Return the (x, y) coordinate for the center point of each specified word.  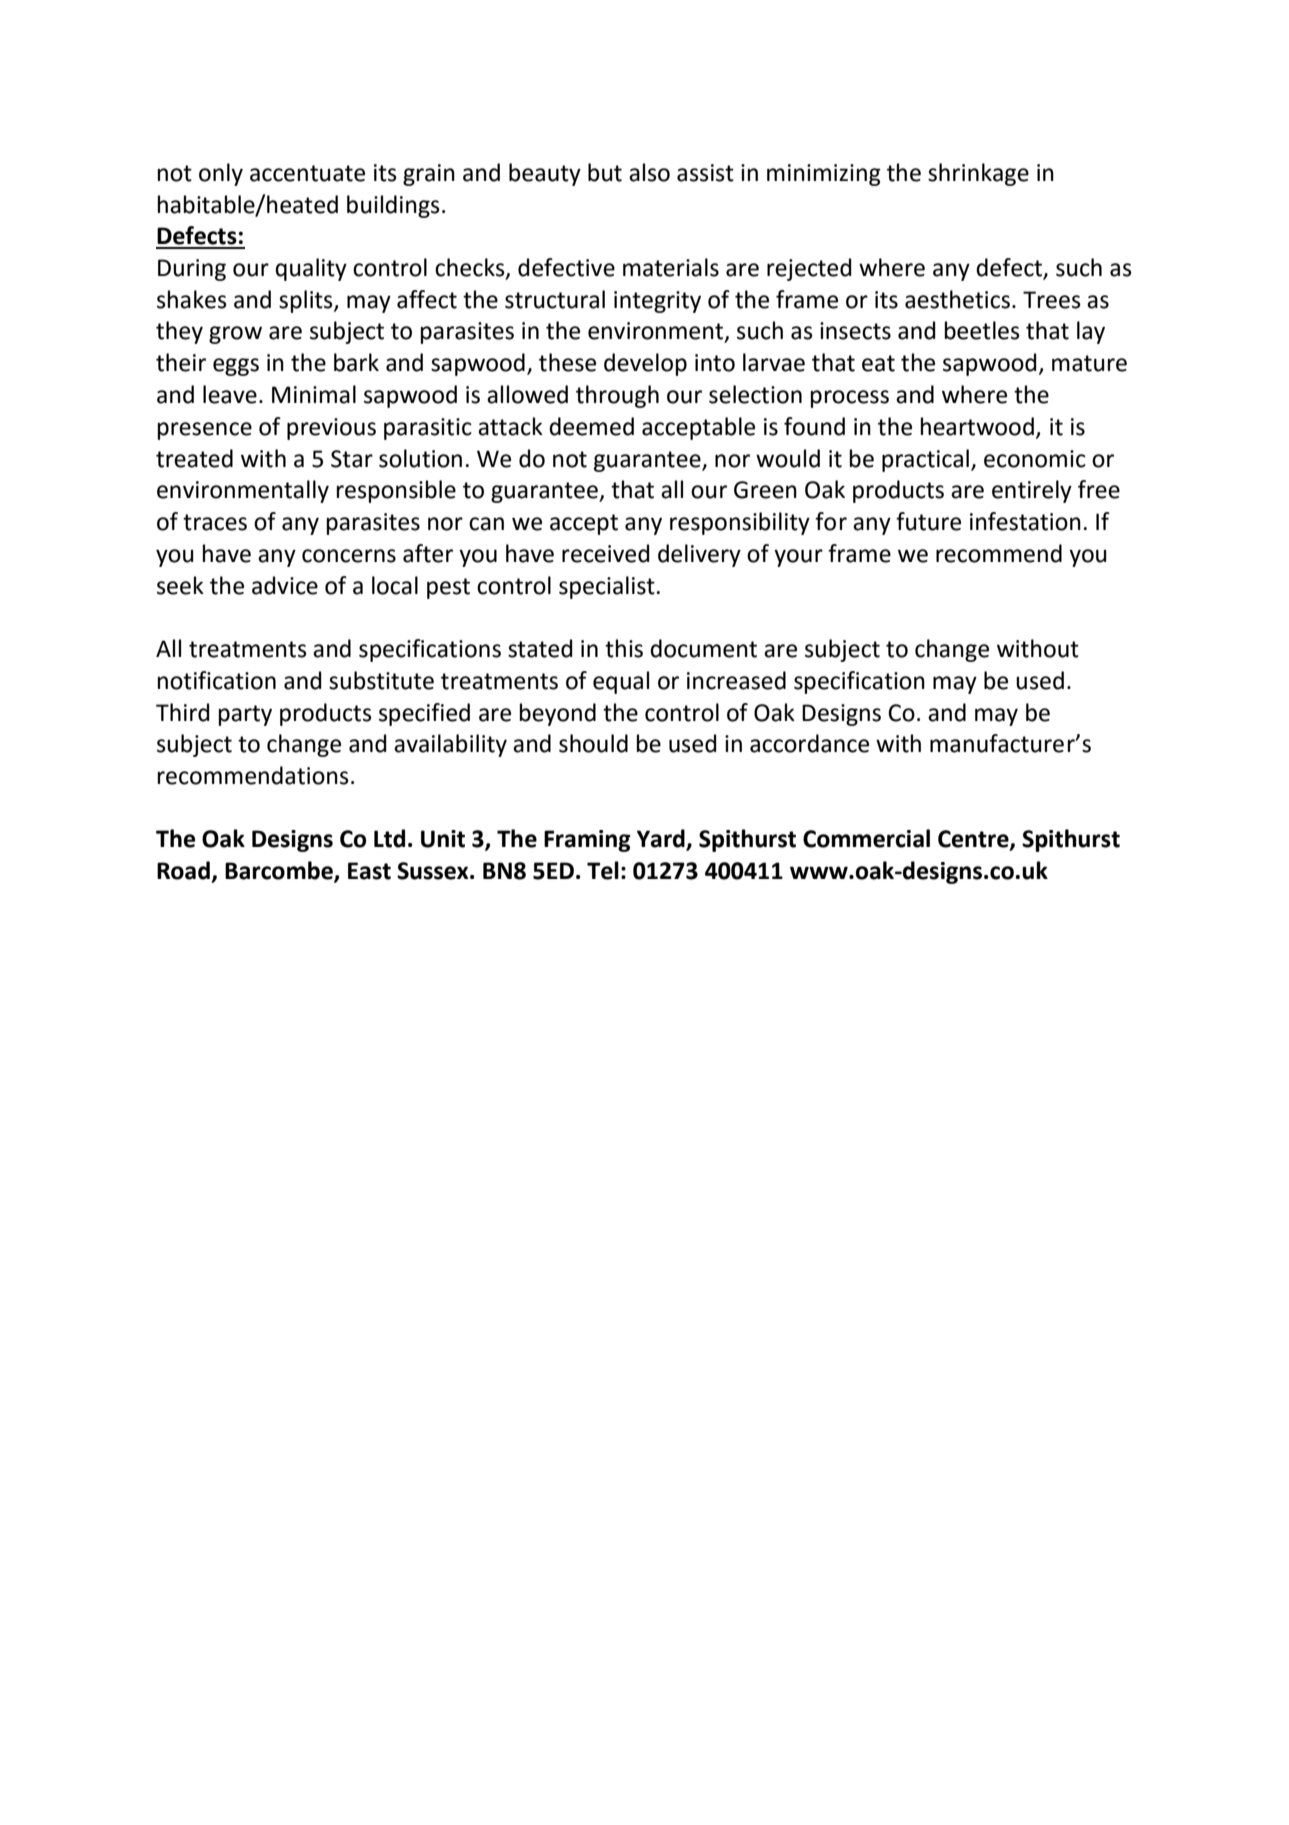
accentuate (307, 173)
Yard (662, 839)
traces (215, 522)
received (606, 553)
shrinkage (978, 174)
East (369, 871)
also (649, 172)
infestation (1025, 521)
